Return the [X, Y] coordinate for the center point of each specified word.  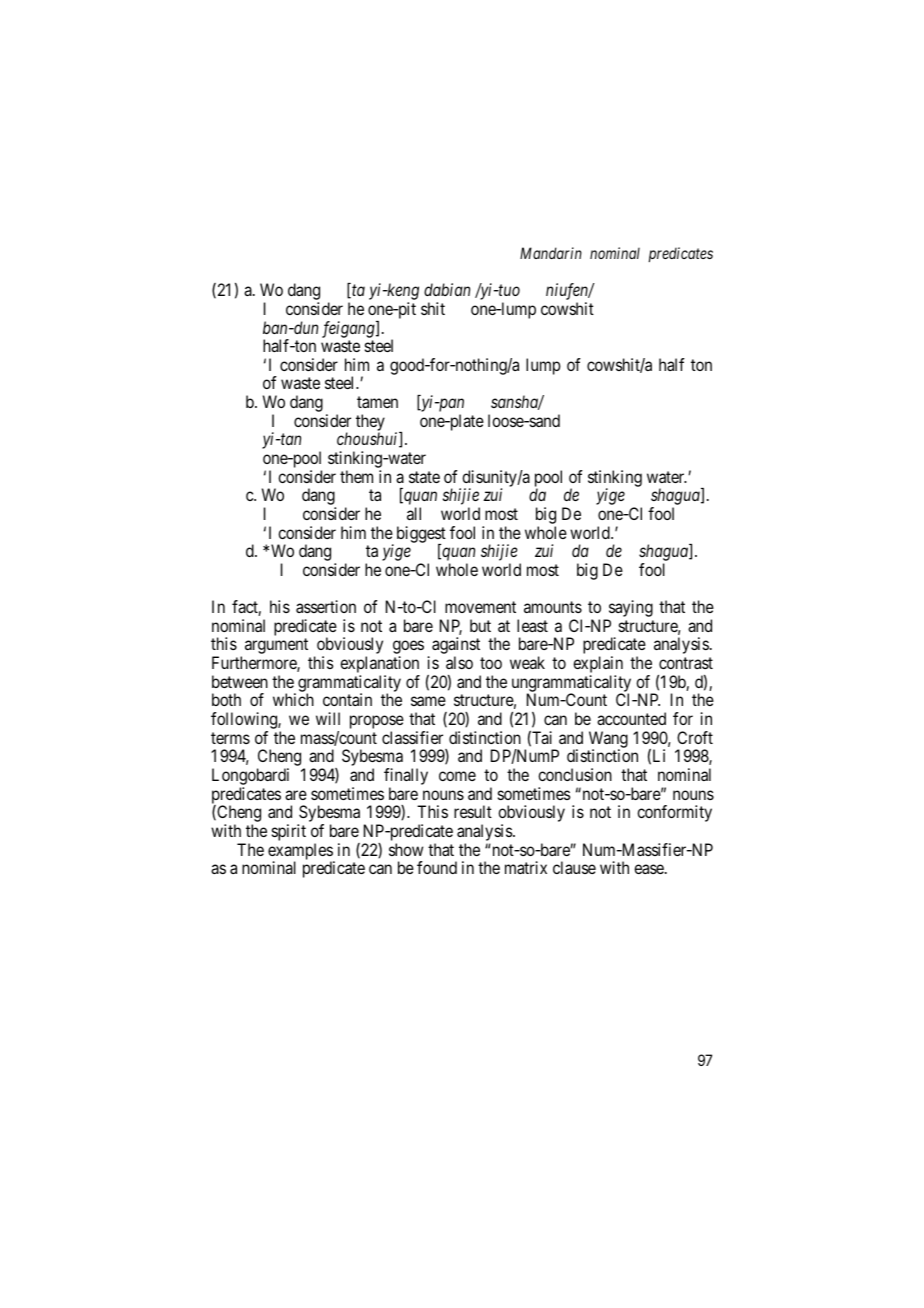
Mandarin [551, 253]
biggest [421, 535]
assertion [326, 606]
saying [630, 610]
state [424, 477]
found [437, 867]
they [370, 423]
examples [301, 852]
